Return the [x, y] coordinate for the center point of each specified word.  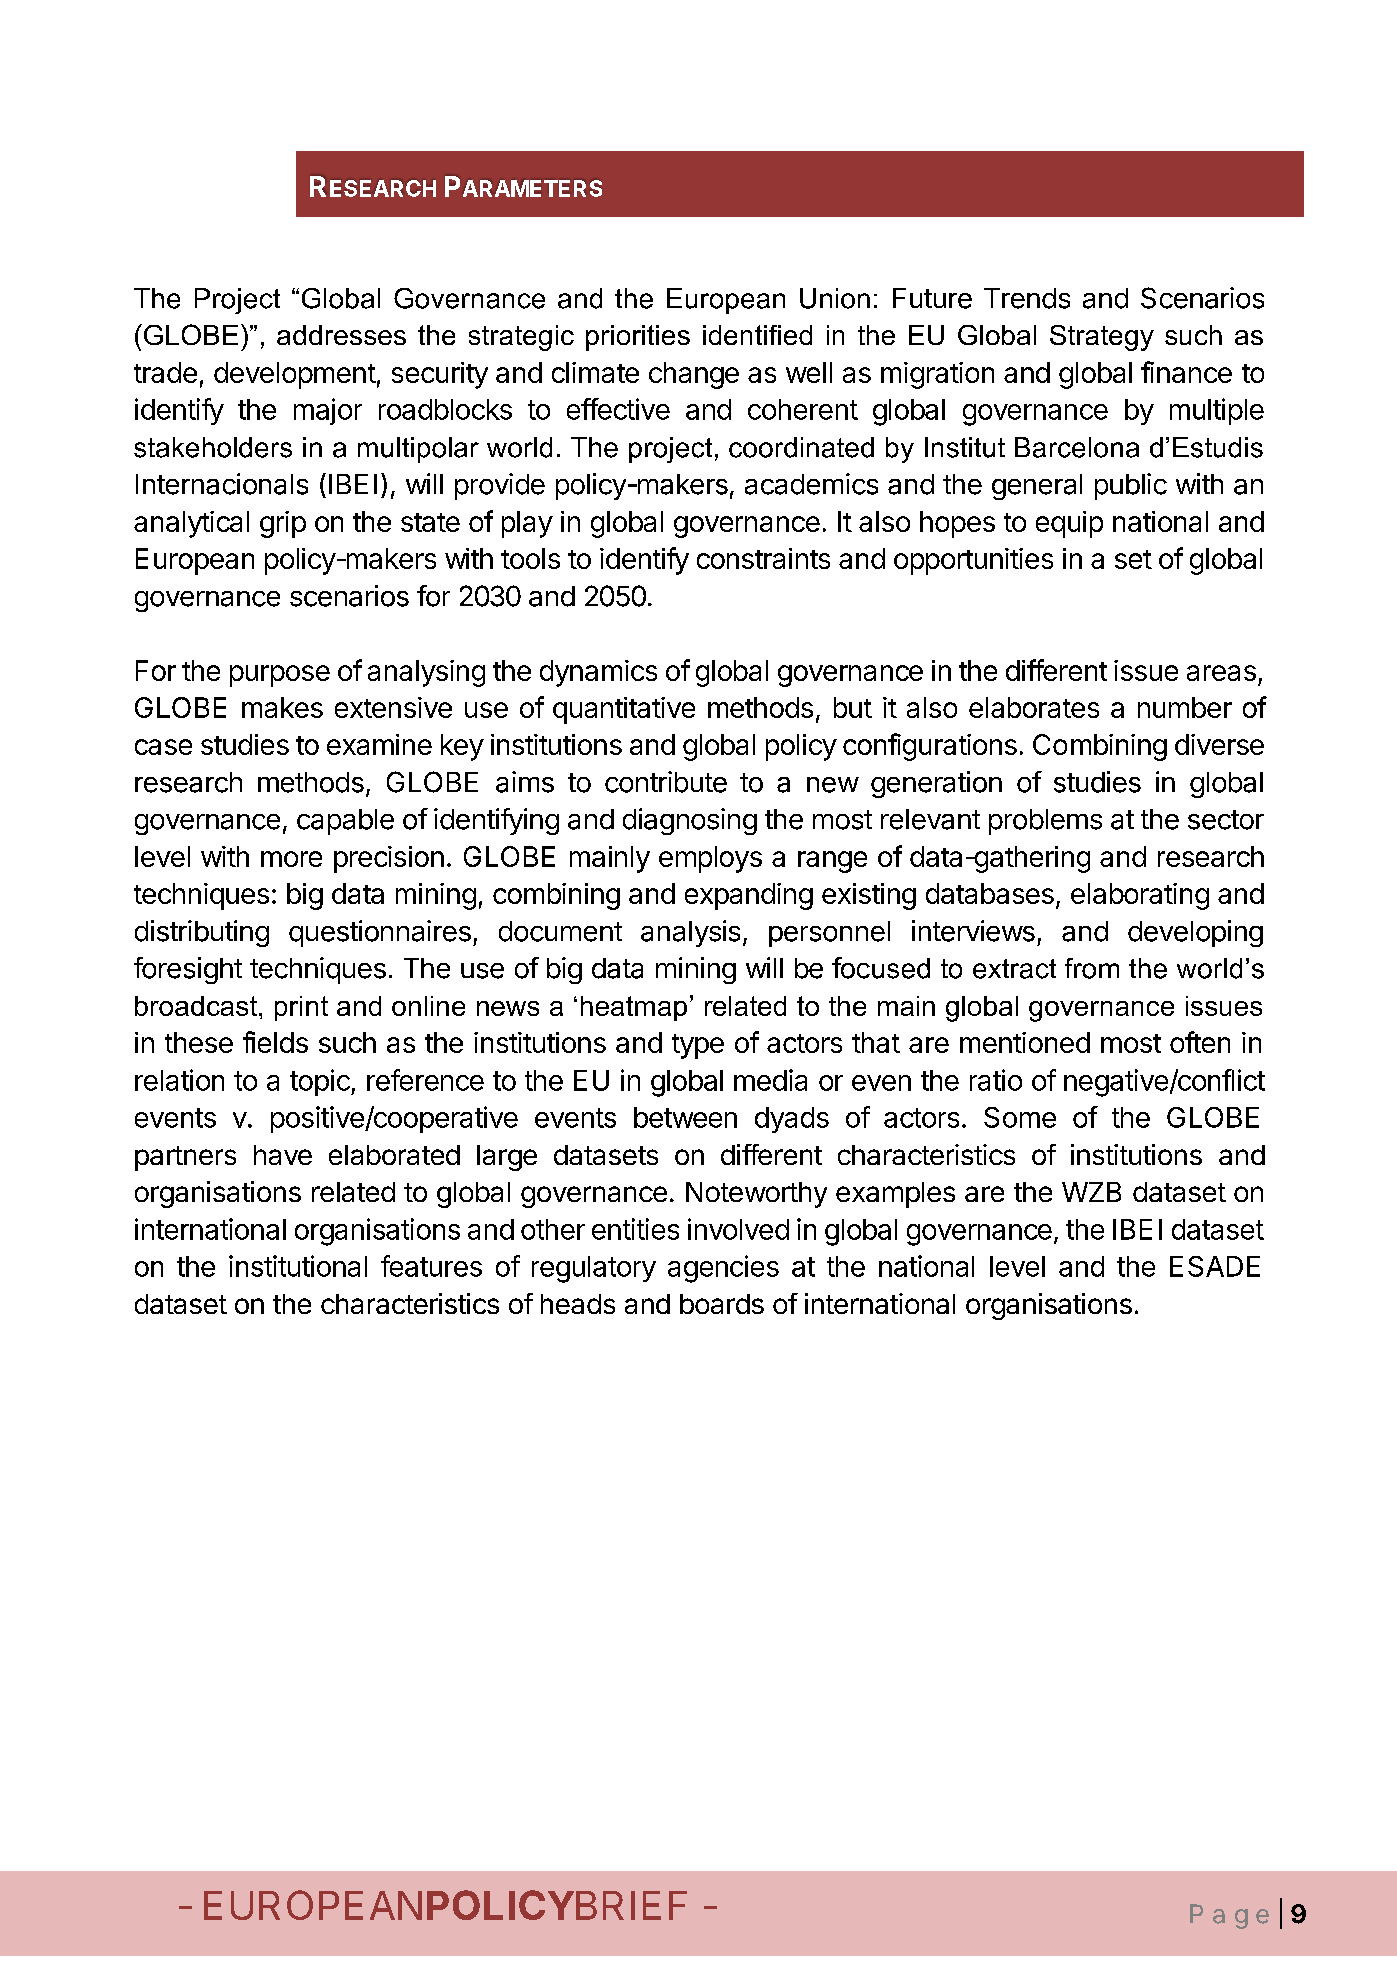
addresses [341, 335]
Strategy [1102, 338]
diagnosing [690, 821]
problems [1045, 822]
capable [345, 822]
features [431, 1266]
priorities [638, 338]
